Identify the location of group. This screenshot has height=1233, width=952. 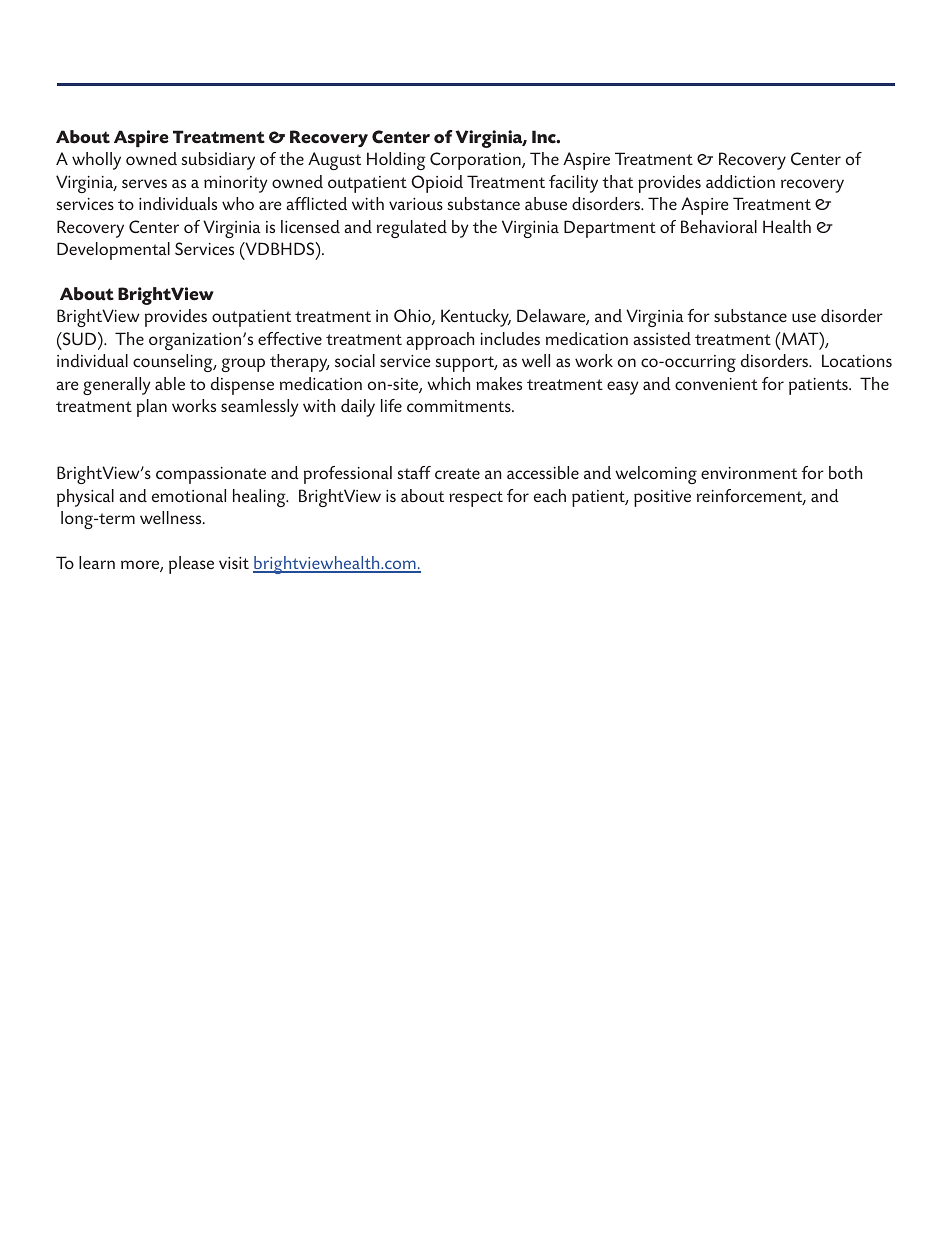
(243, 365).
